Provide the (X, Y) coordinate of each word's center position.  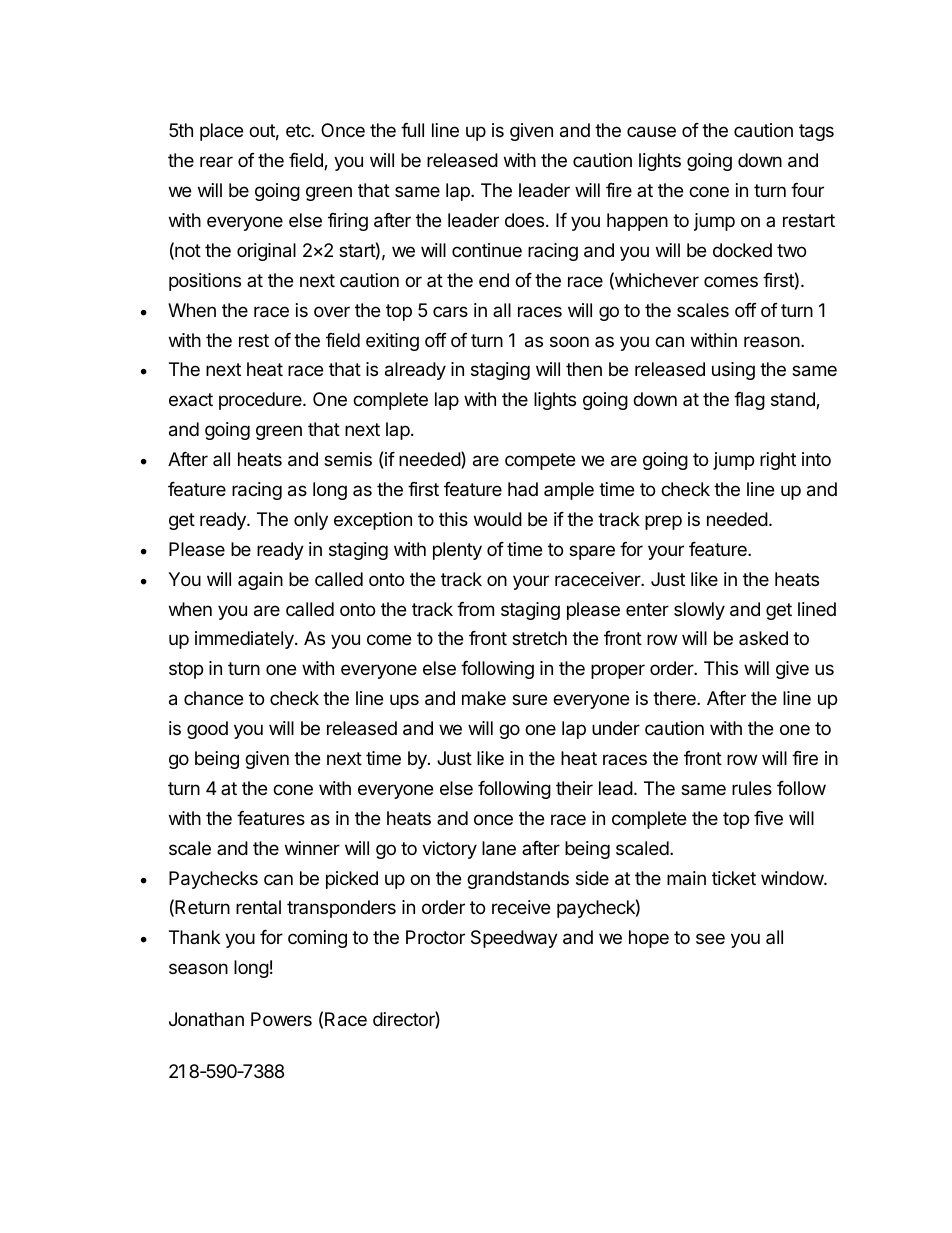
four (807, 190)
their (574, 788)
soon (569, 341)
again (260, 581)
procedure (261, 401)
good (207, 730)
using (733, 371)
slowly (699, 611)
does (524, 220)
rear (216, 161)
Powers (281, 1019)
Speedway (514, 939)
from (475, 609)
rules (752, 788)
